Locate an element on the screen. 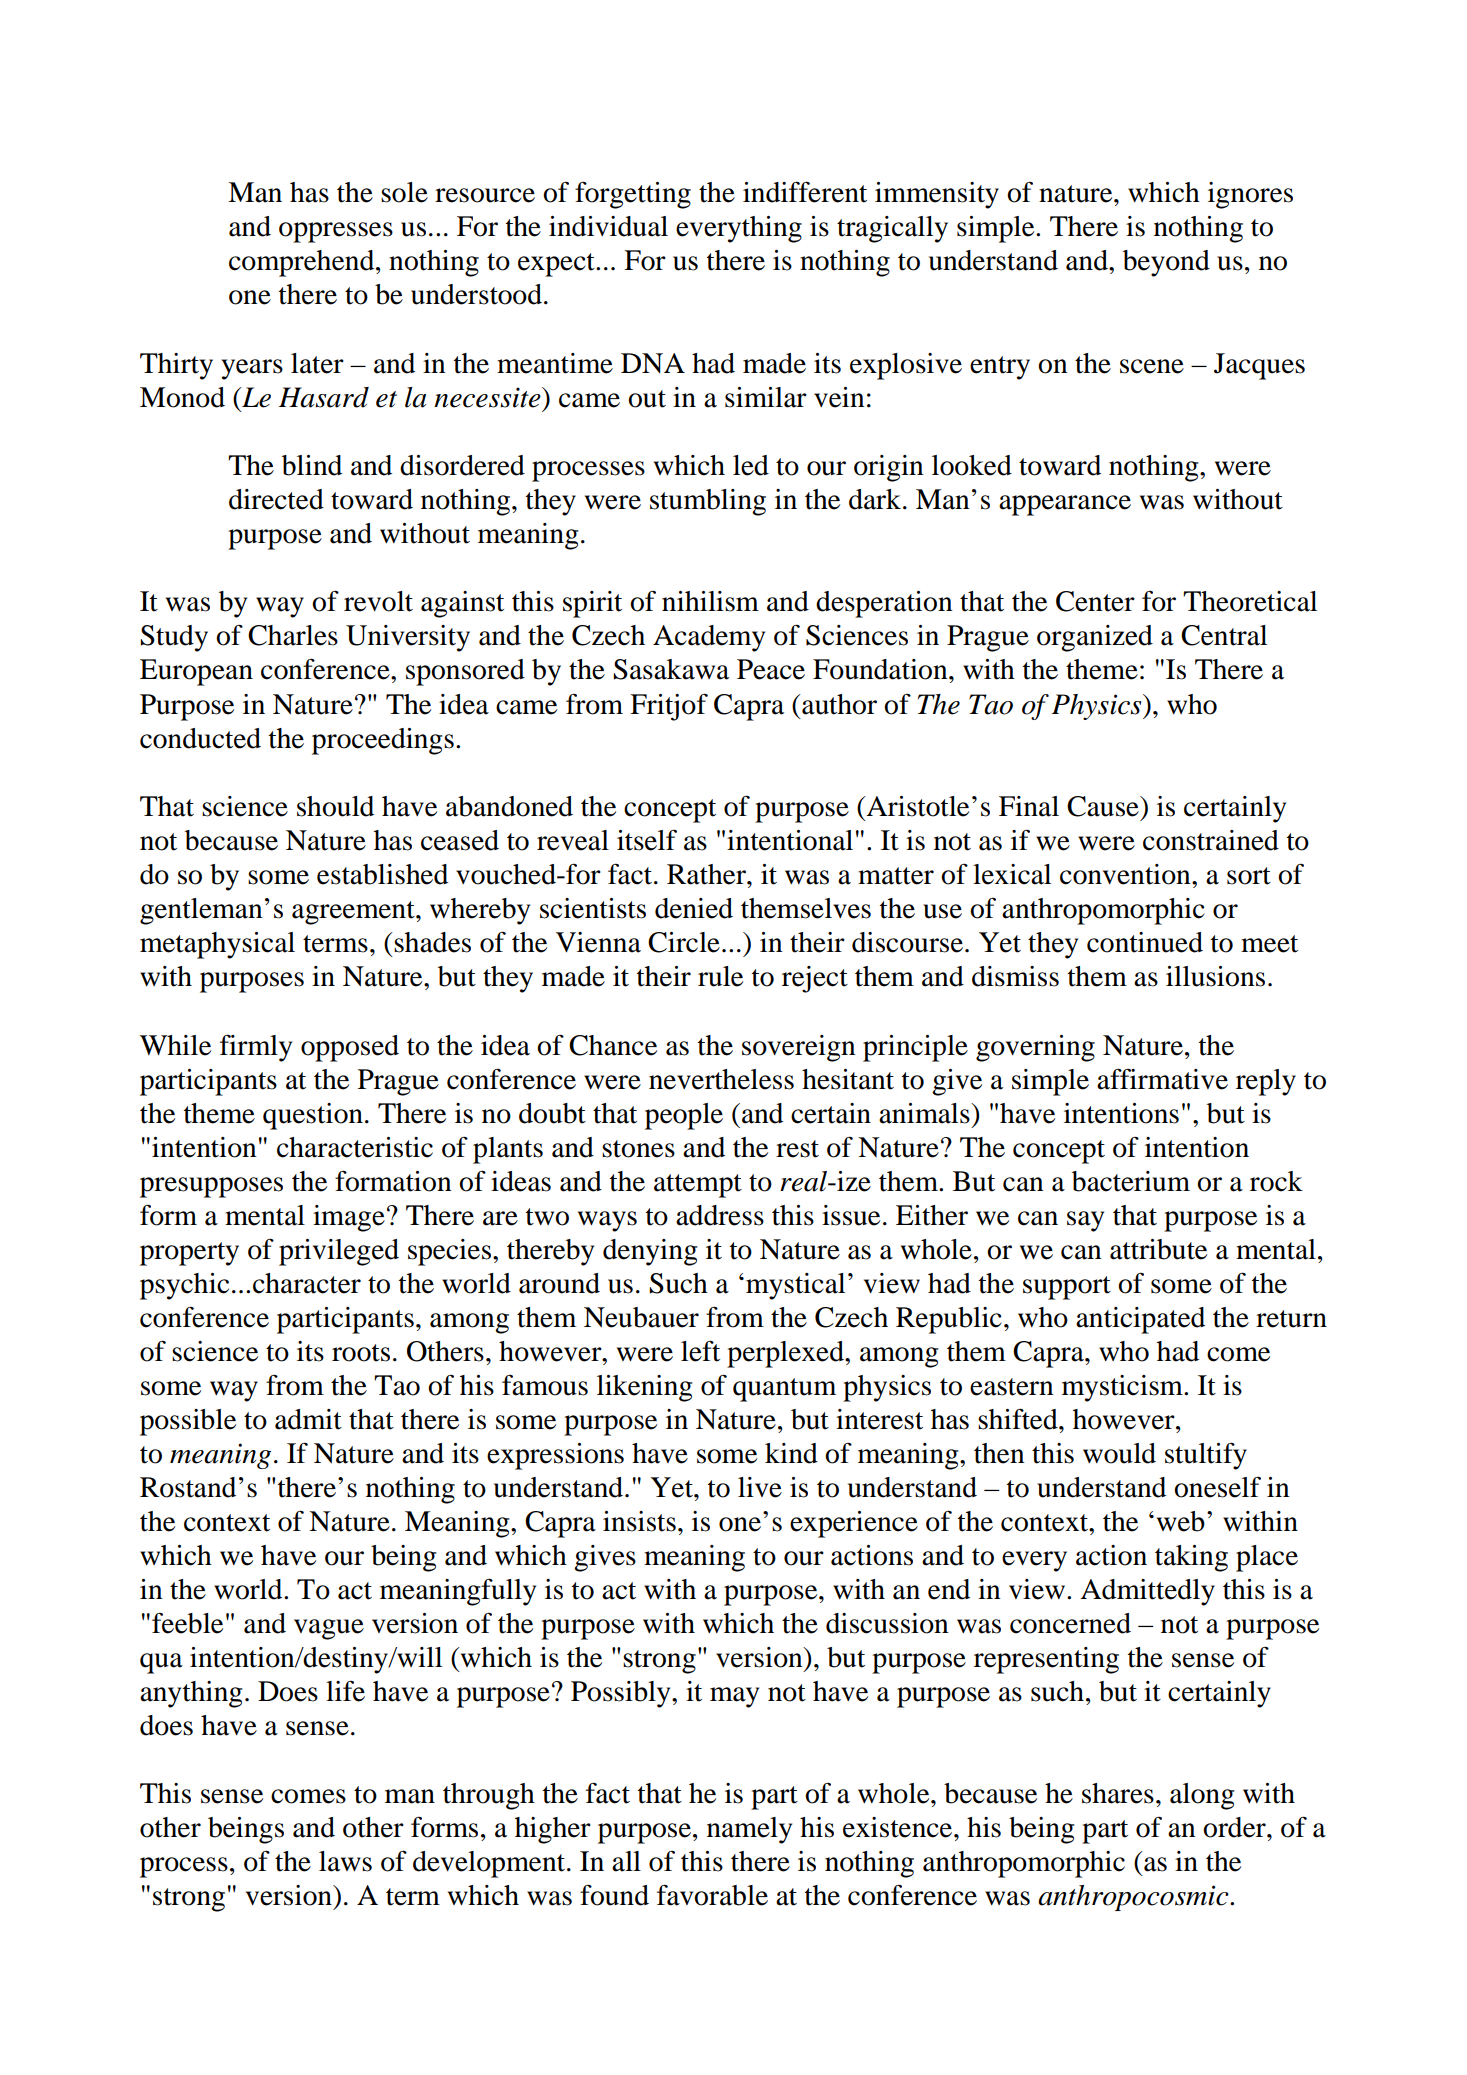 This screenshot has height=2075, width=1467. left is located at coordinates (700, 1351).
